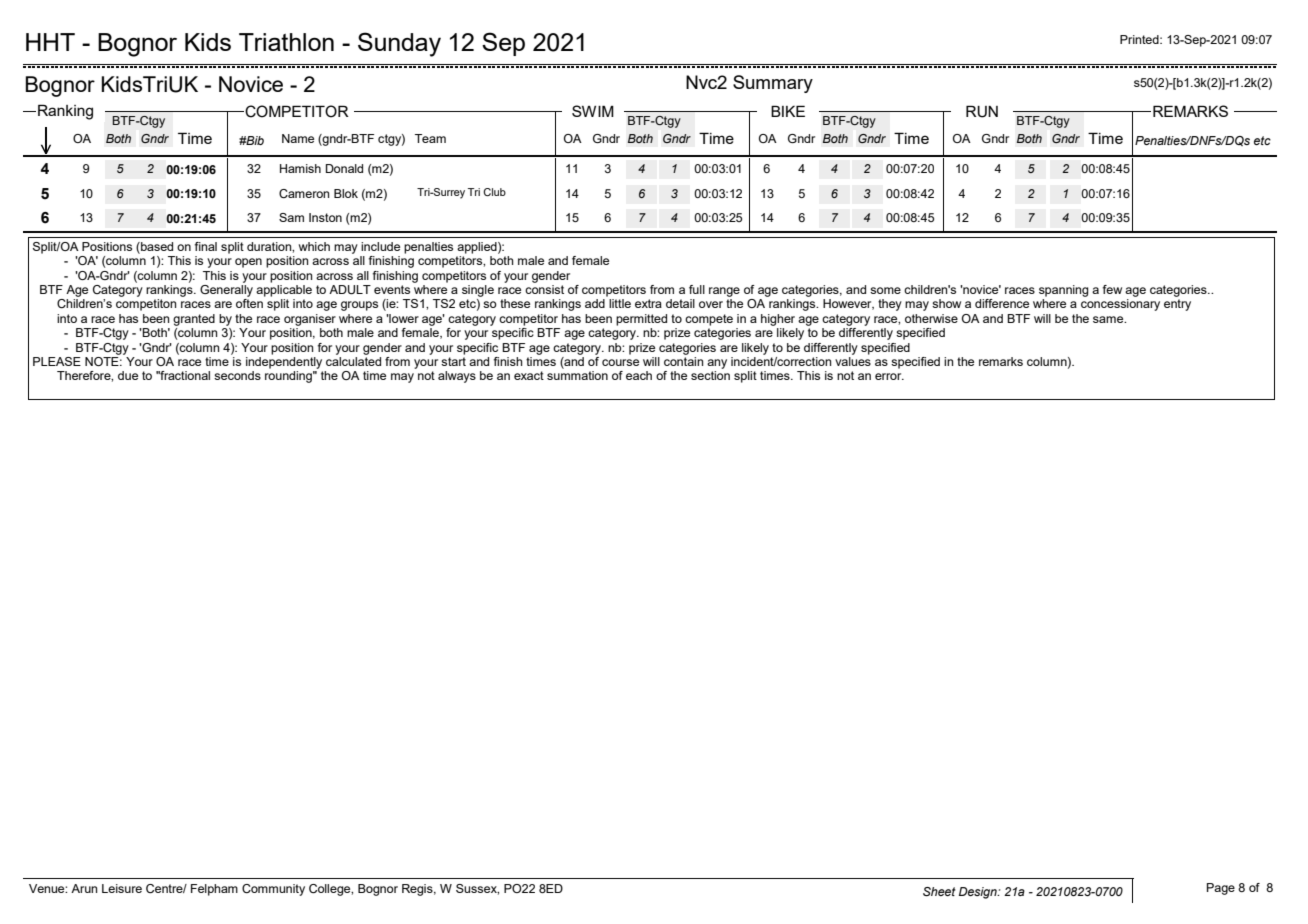 Image resolution: width=1308 pixels, height=924 pixels. I want to click on each, so click(639, 375).
